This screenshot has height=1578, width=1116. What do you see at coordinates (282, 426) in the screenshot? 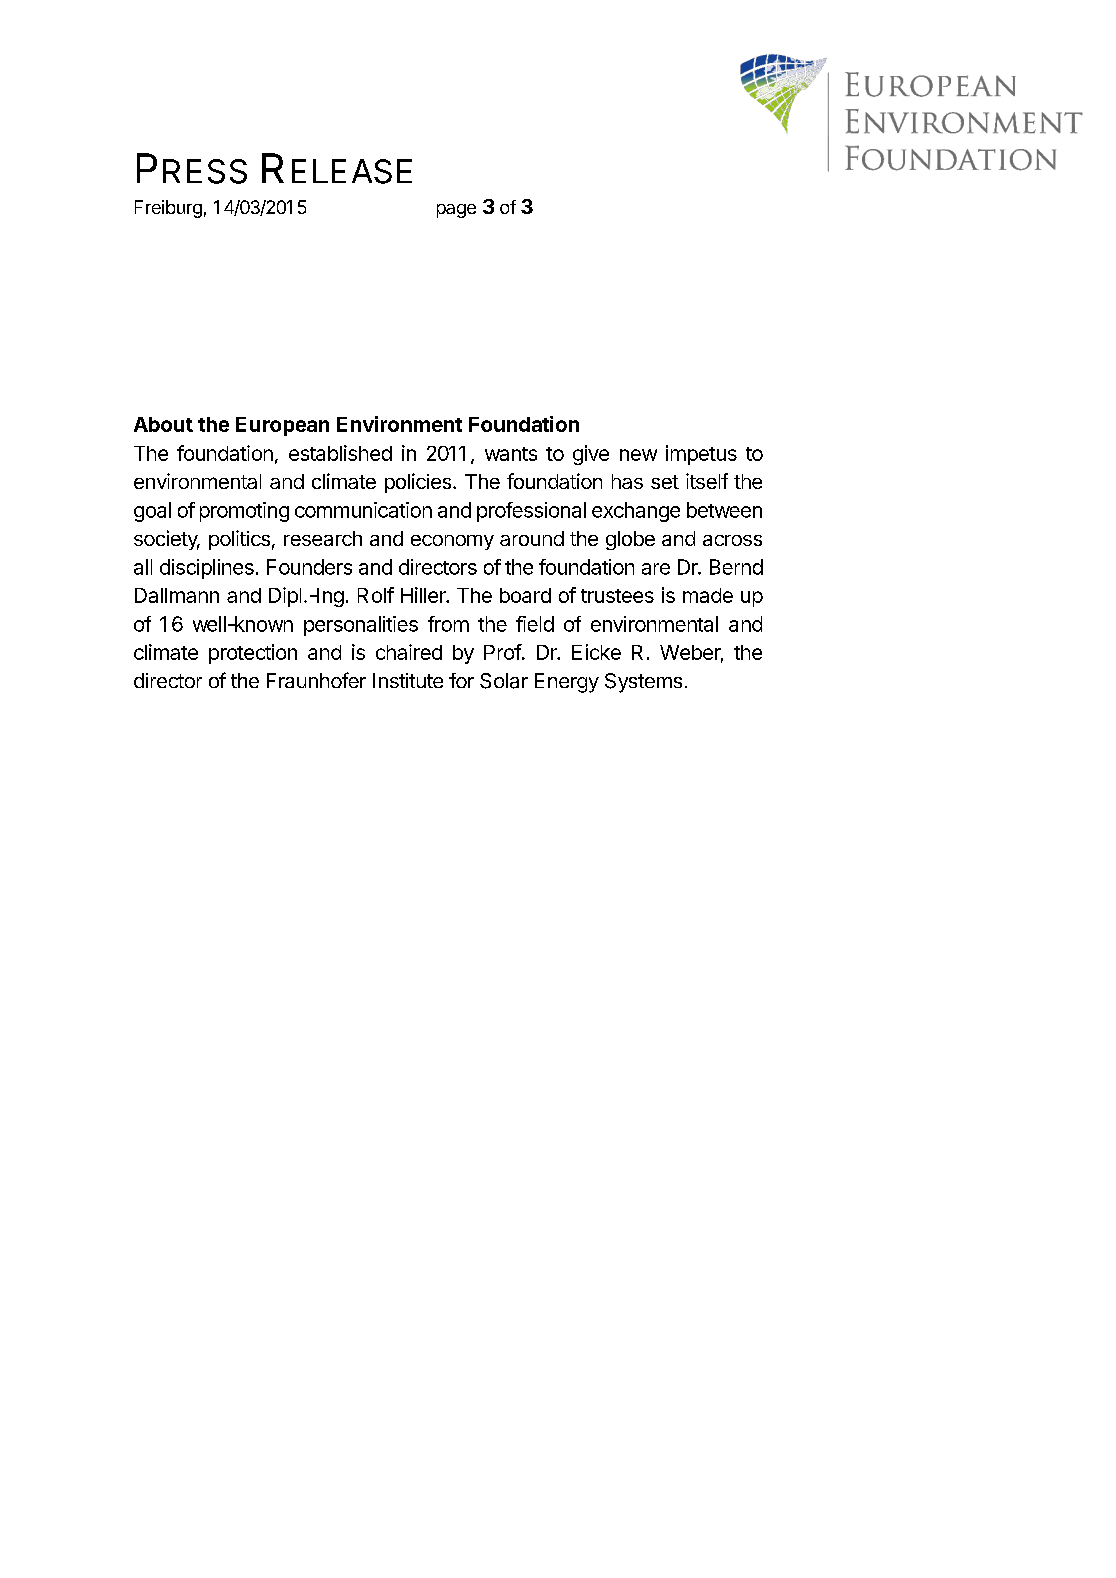
I see `European` at bounding box center [282, 426].
